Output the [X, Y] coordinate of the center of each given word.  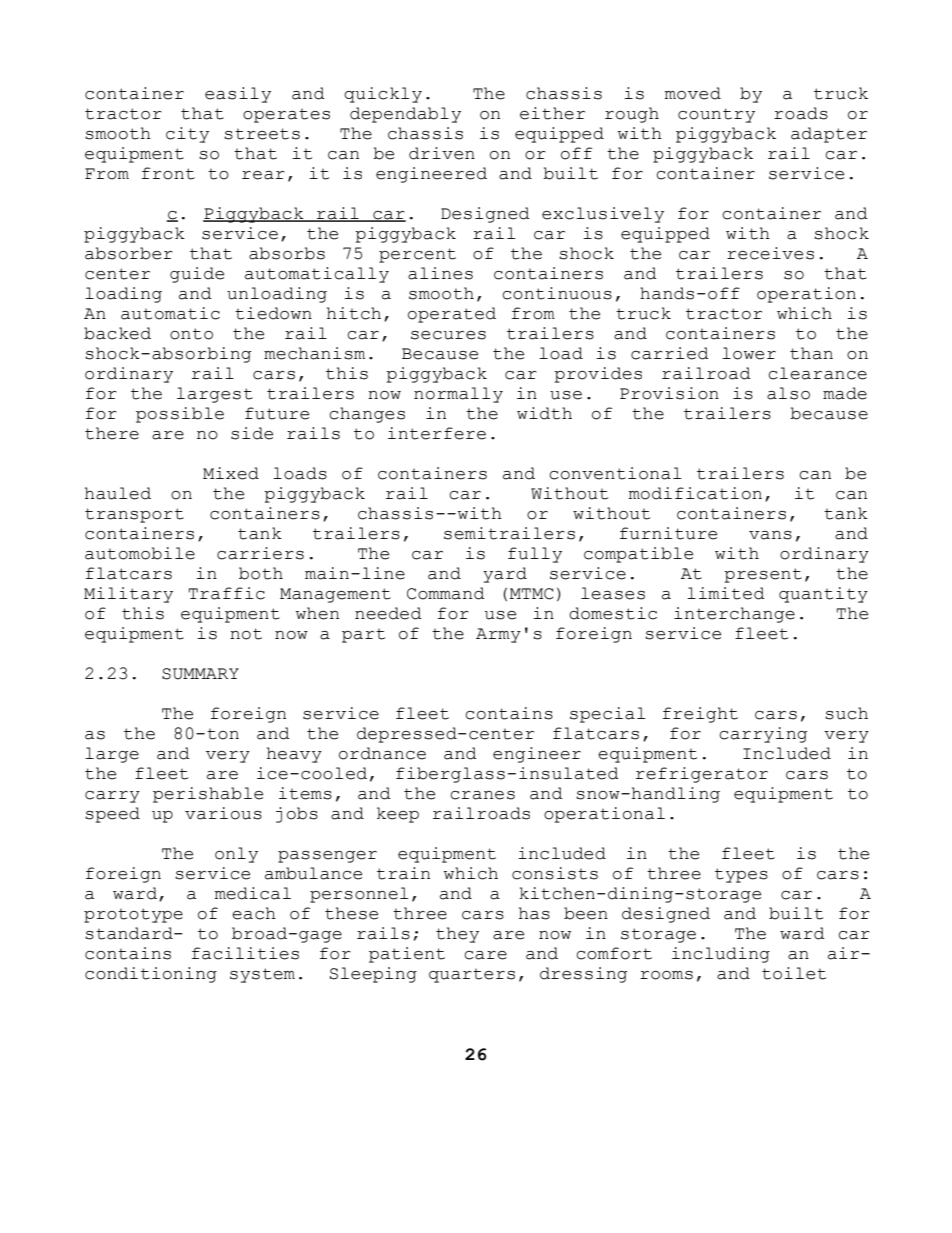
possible [180, 415]
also [788, 393]
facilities [245, 953]
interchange [734, 615]
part [363, 636]
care [485, 955]
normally [458, 395]
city [187, 135]
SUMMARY [200, 674]
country [716, 115]
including [721, 955]
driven [442, 153]
